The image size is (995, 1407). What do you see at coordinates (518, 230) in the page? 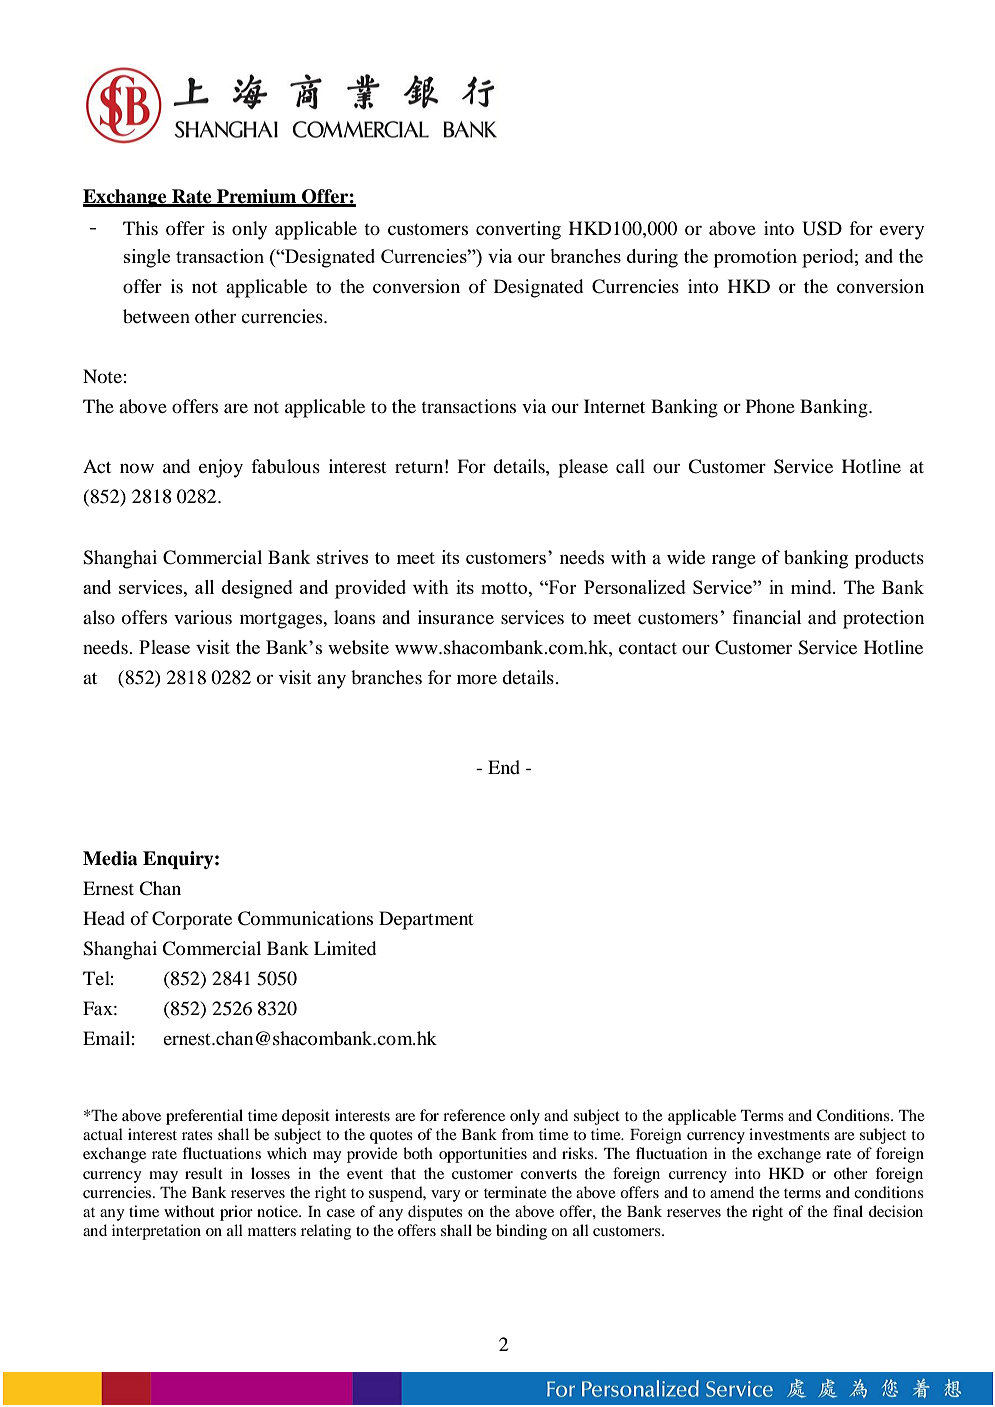
I see `converting` at bounding box center [518, 230].
